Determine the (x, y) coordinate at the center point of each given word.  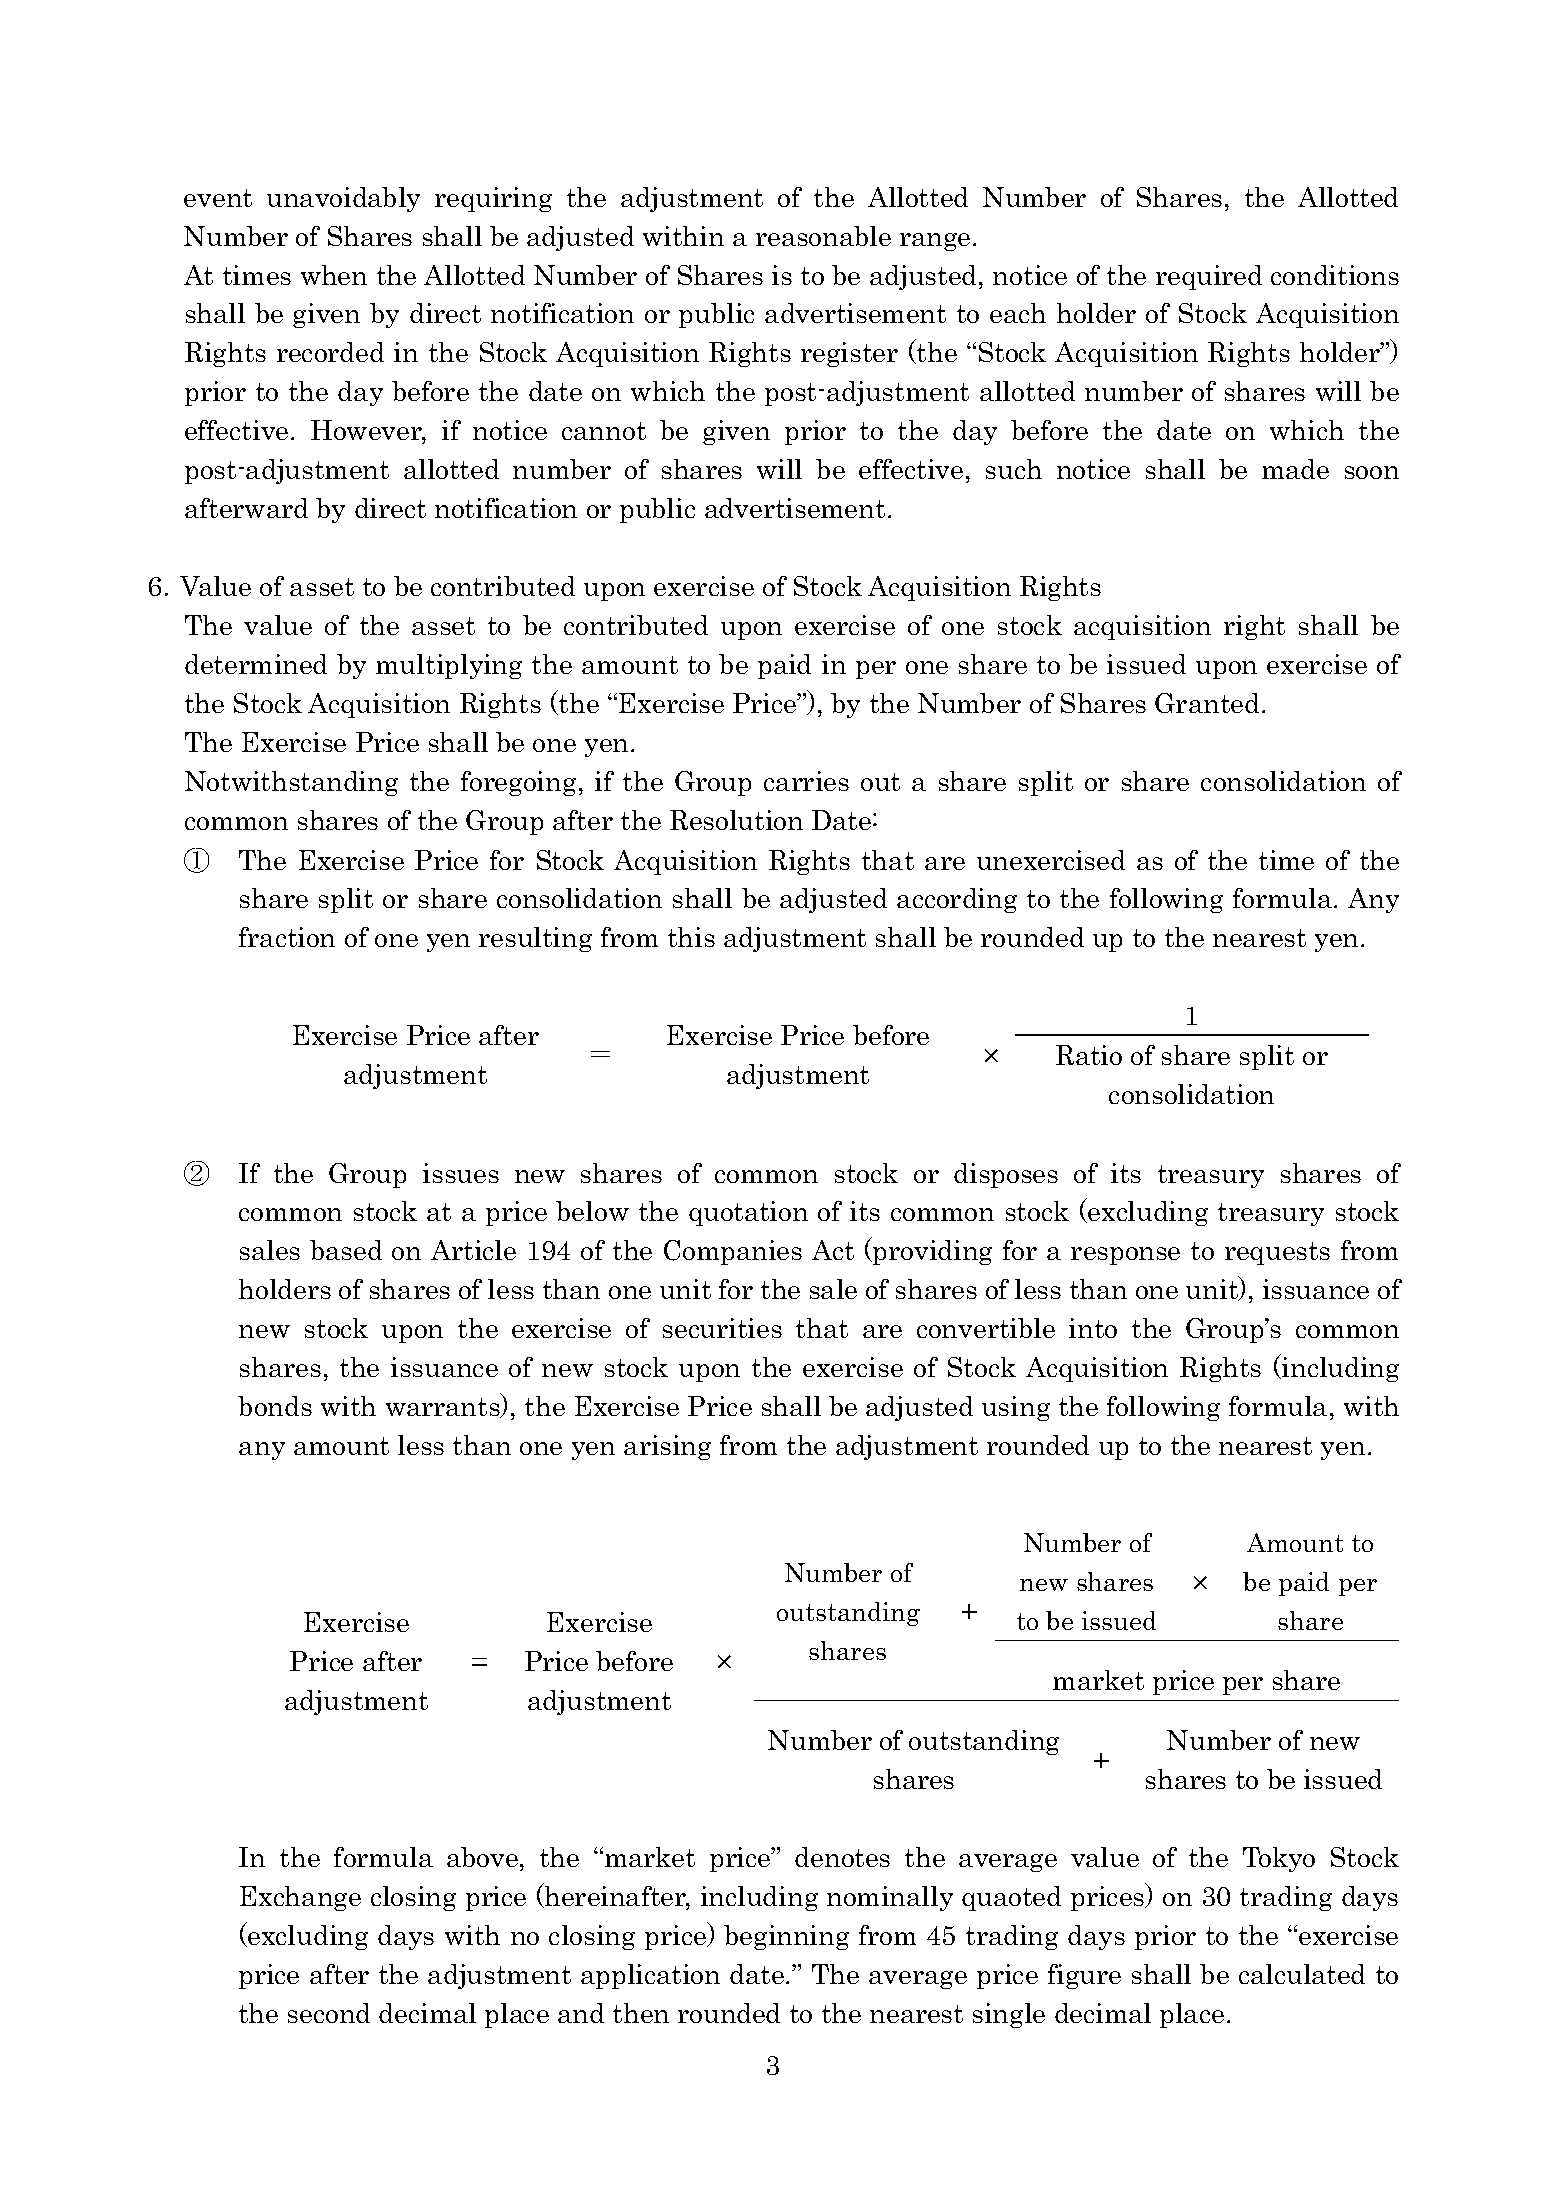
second (329, 2013)
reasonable (823, 236)
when (334, 275)
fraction (287, 937)
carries (806, 781)
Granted (1207, 703)
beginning (786, 1937)
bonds (275, 1406)
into (1093, 1328)
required (1209, 277)
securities (722, 1328)
